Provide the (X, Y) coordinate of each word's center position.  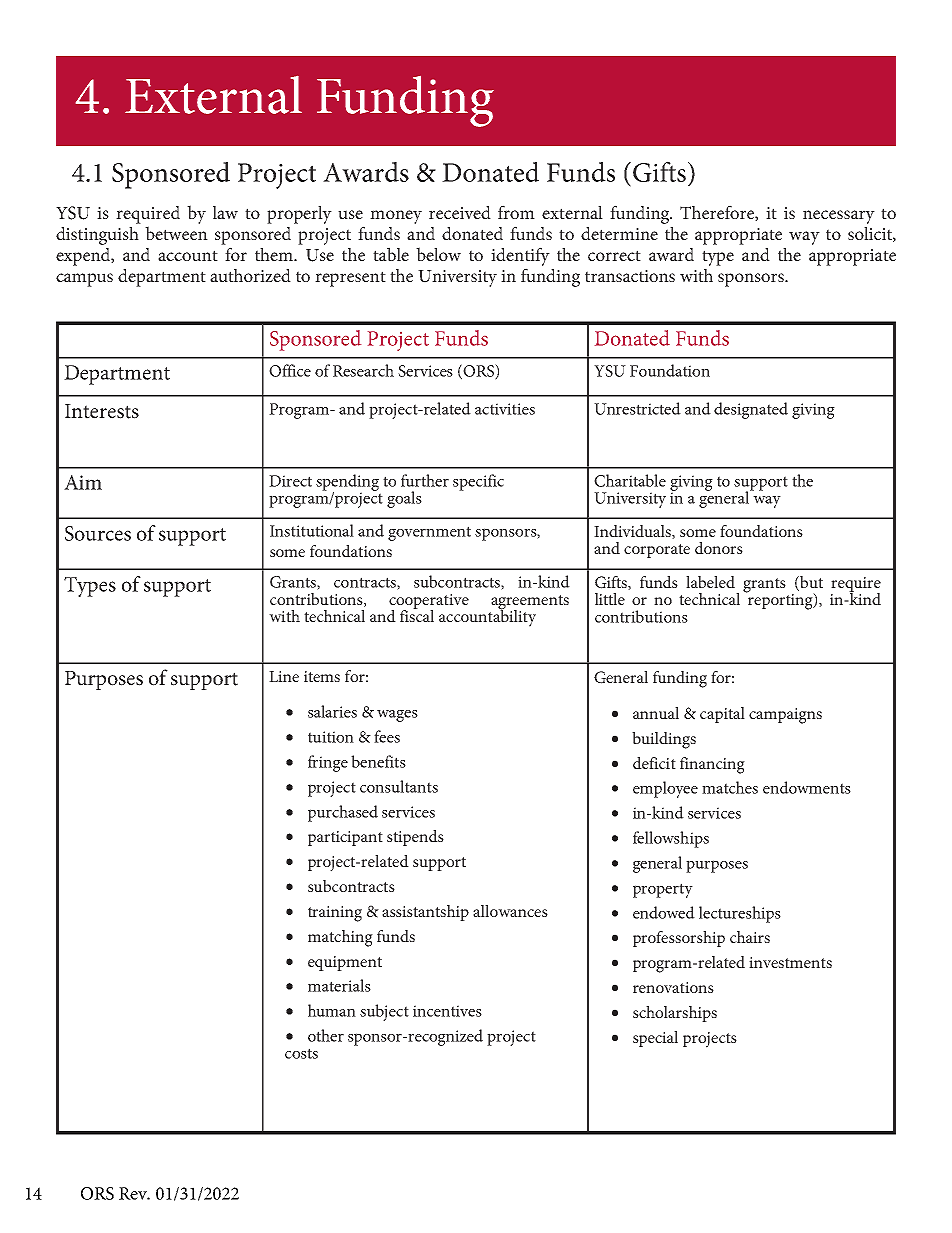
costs (301, 1053)
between (176, 233)
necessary (839, 217)
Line (284, 676)
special (655, 1039)
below (438, 254)
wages (397, 716)
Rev (134, 1193)
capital (722, 715)
